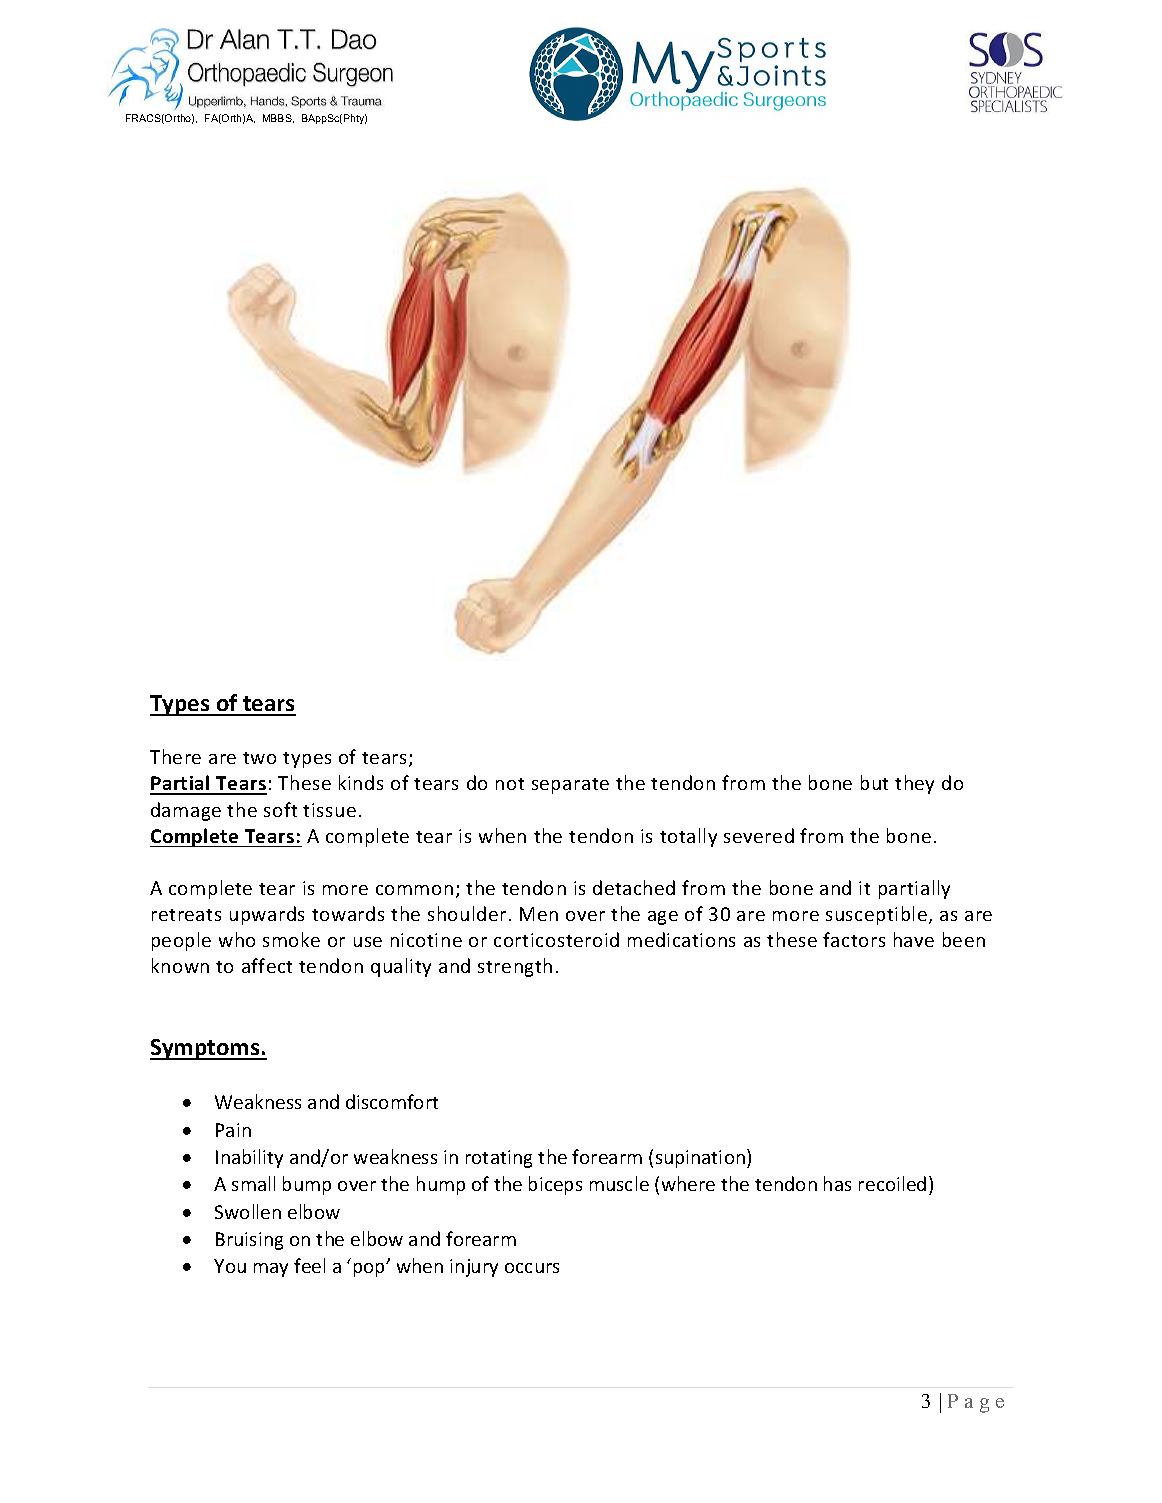 This screenshot has width=1162, height=1503. Describe the element at coordinates (892, 1183) in the screenshot. I see `recoiled` at that location.
